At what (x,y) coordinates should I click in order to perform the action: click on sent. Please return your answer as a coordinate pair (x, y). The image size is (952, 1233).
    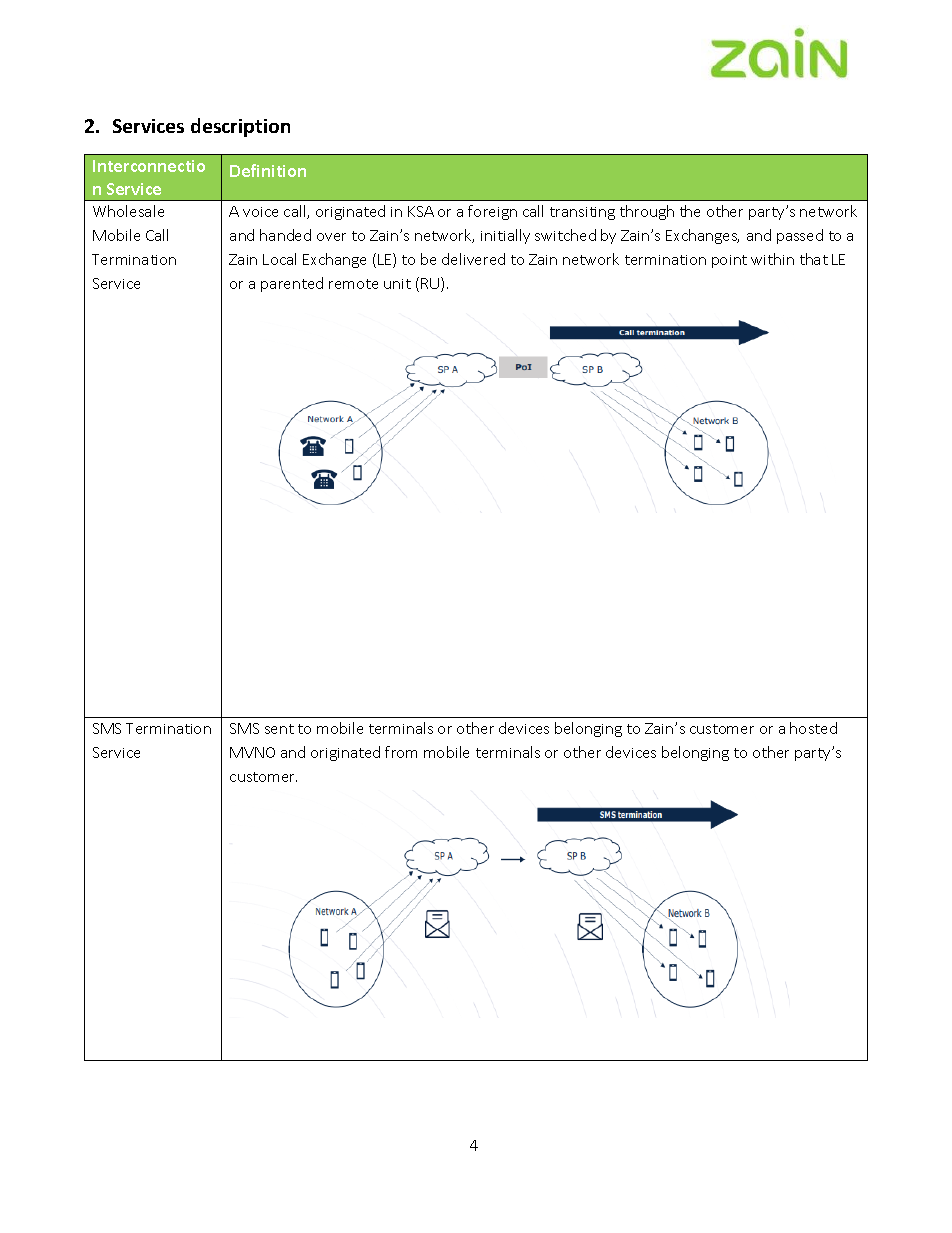
    Looking at the image, I should click on (279, 729).
